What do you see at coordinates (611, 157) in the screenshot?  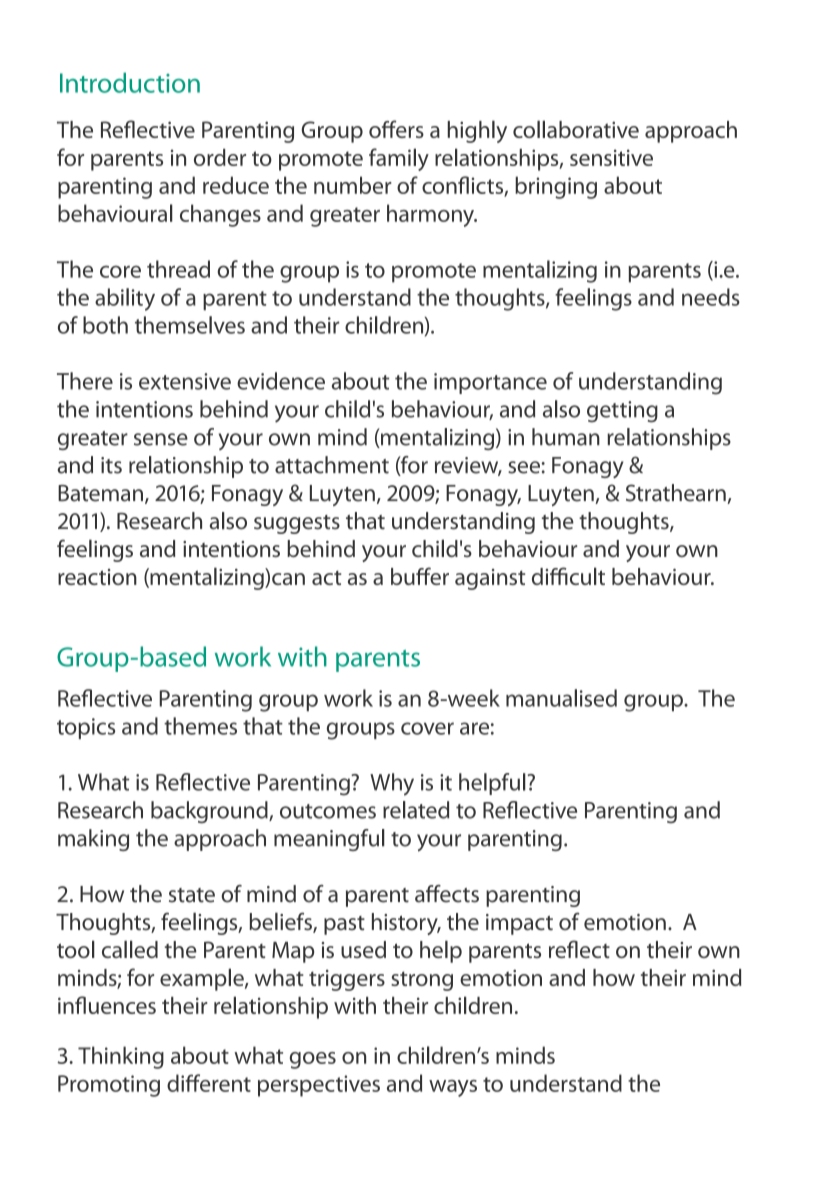 I see `sensitive` at bounding box center [611, 157].
